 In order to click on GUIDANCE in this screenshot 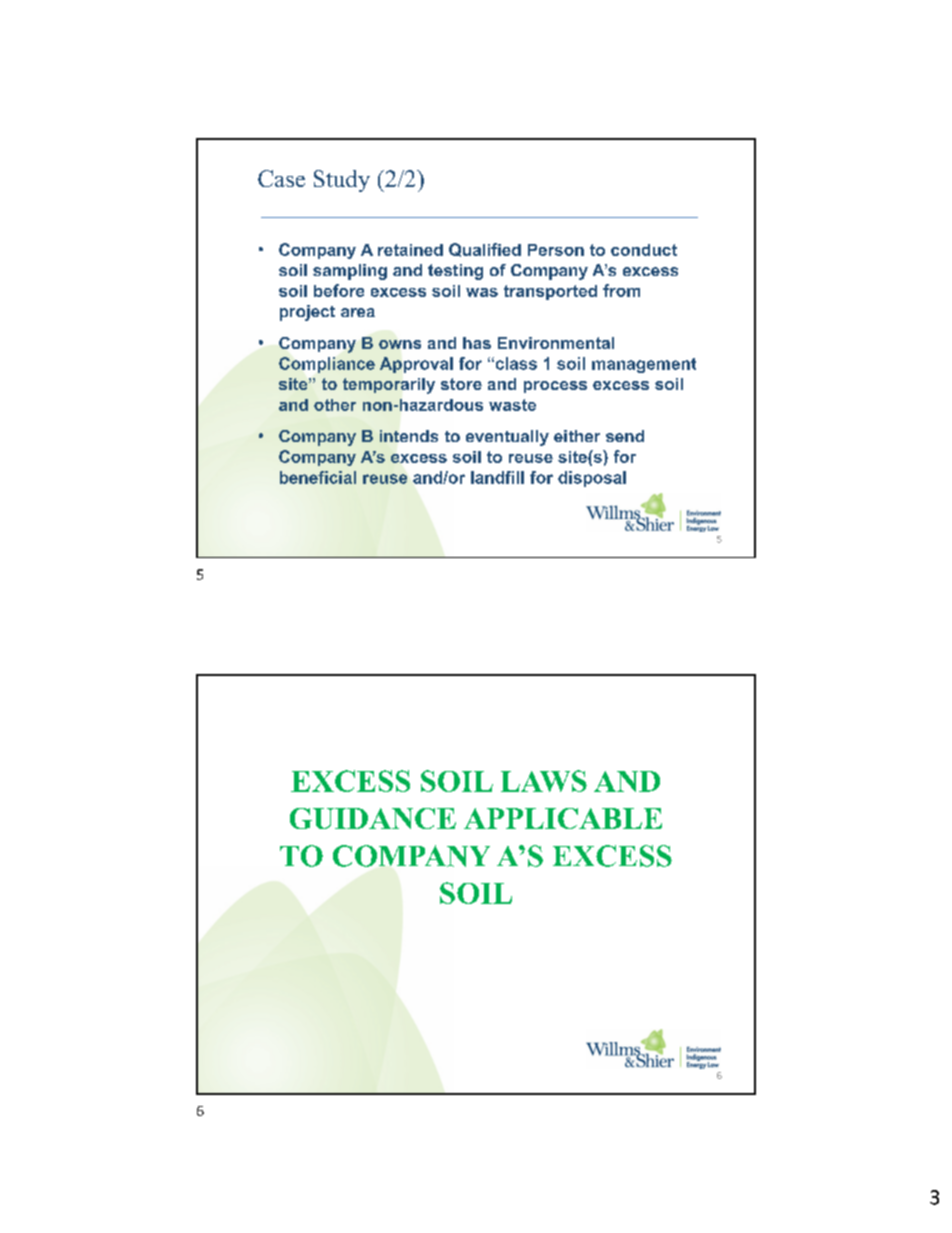, I will do `click(373, 818)`.
